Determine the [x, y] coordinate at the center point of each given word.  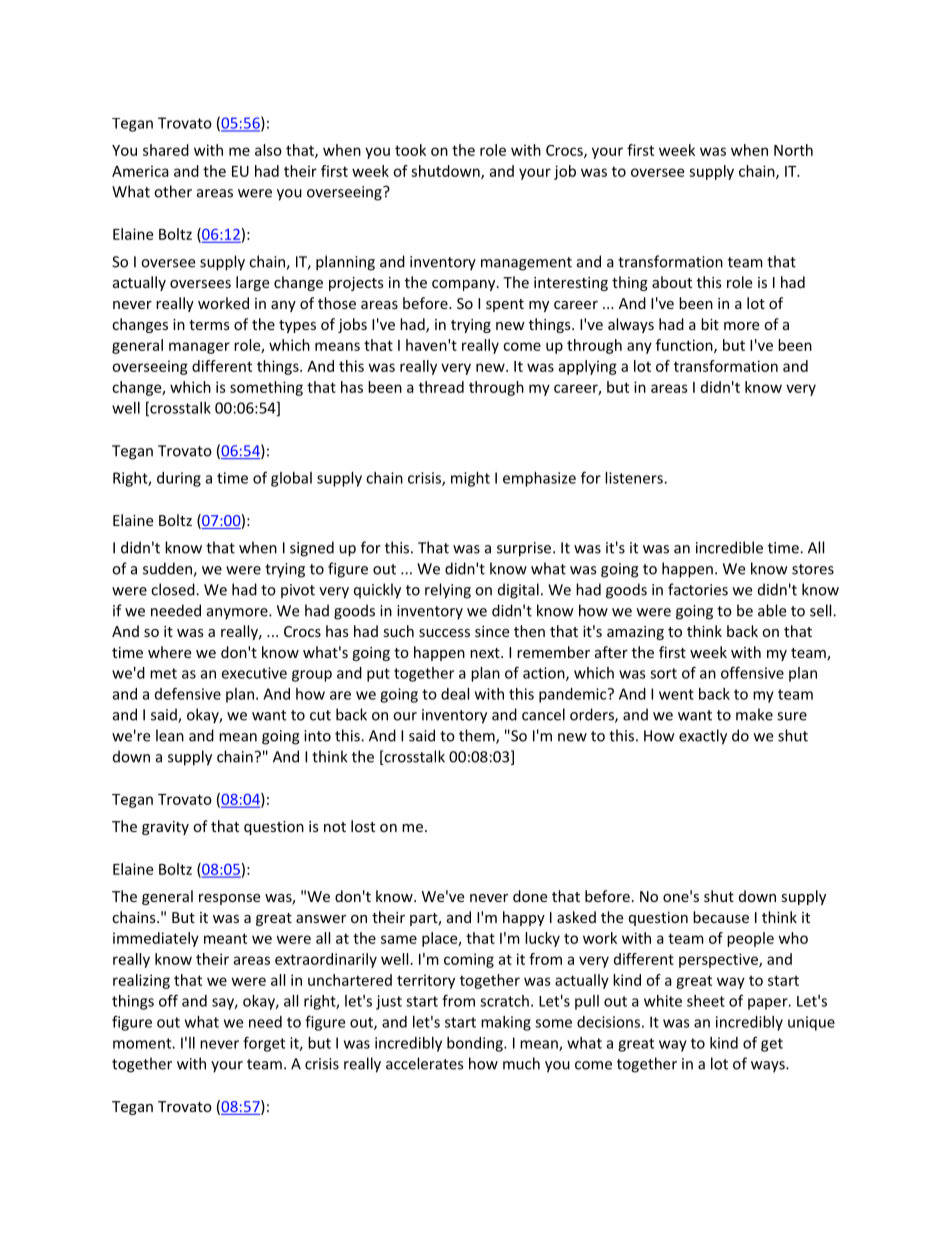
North [793, 150]
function [685, 346]
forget [264, 1044]
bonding [476, 1044]
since [492, 631]
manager [199, 348]
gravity [165, 828]
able [772, 610]
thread [441, 387]
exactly [703, 737]
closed [174, 589]
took [410, 150]
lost [363, 826]
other [173, 191]
